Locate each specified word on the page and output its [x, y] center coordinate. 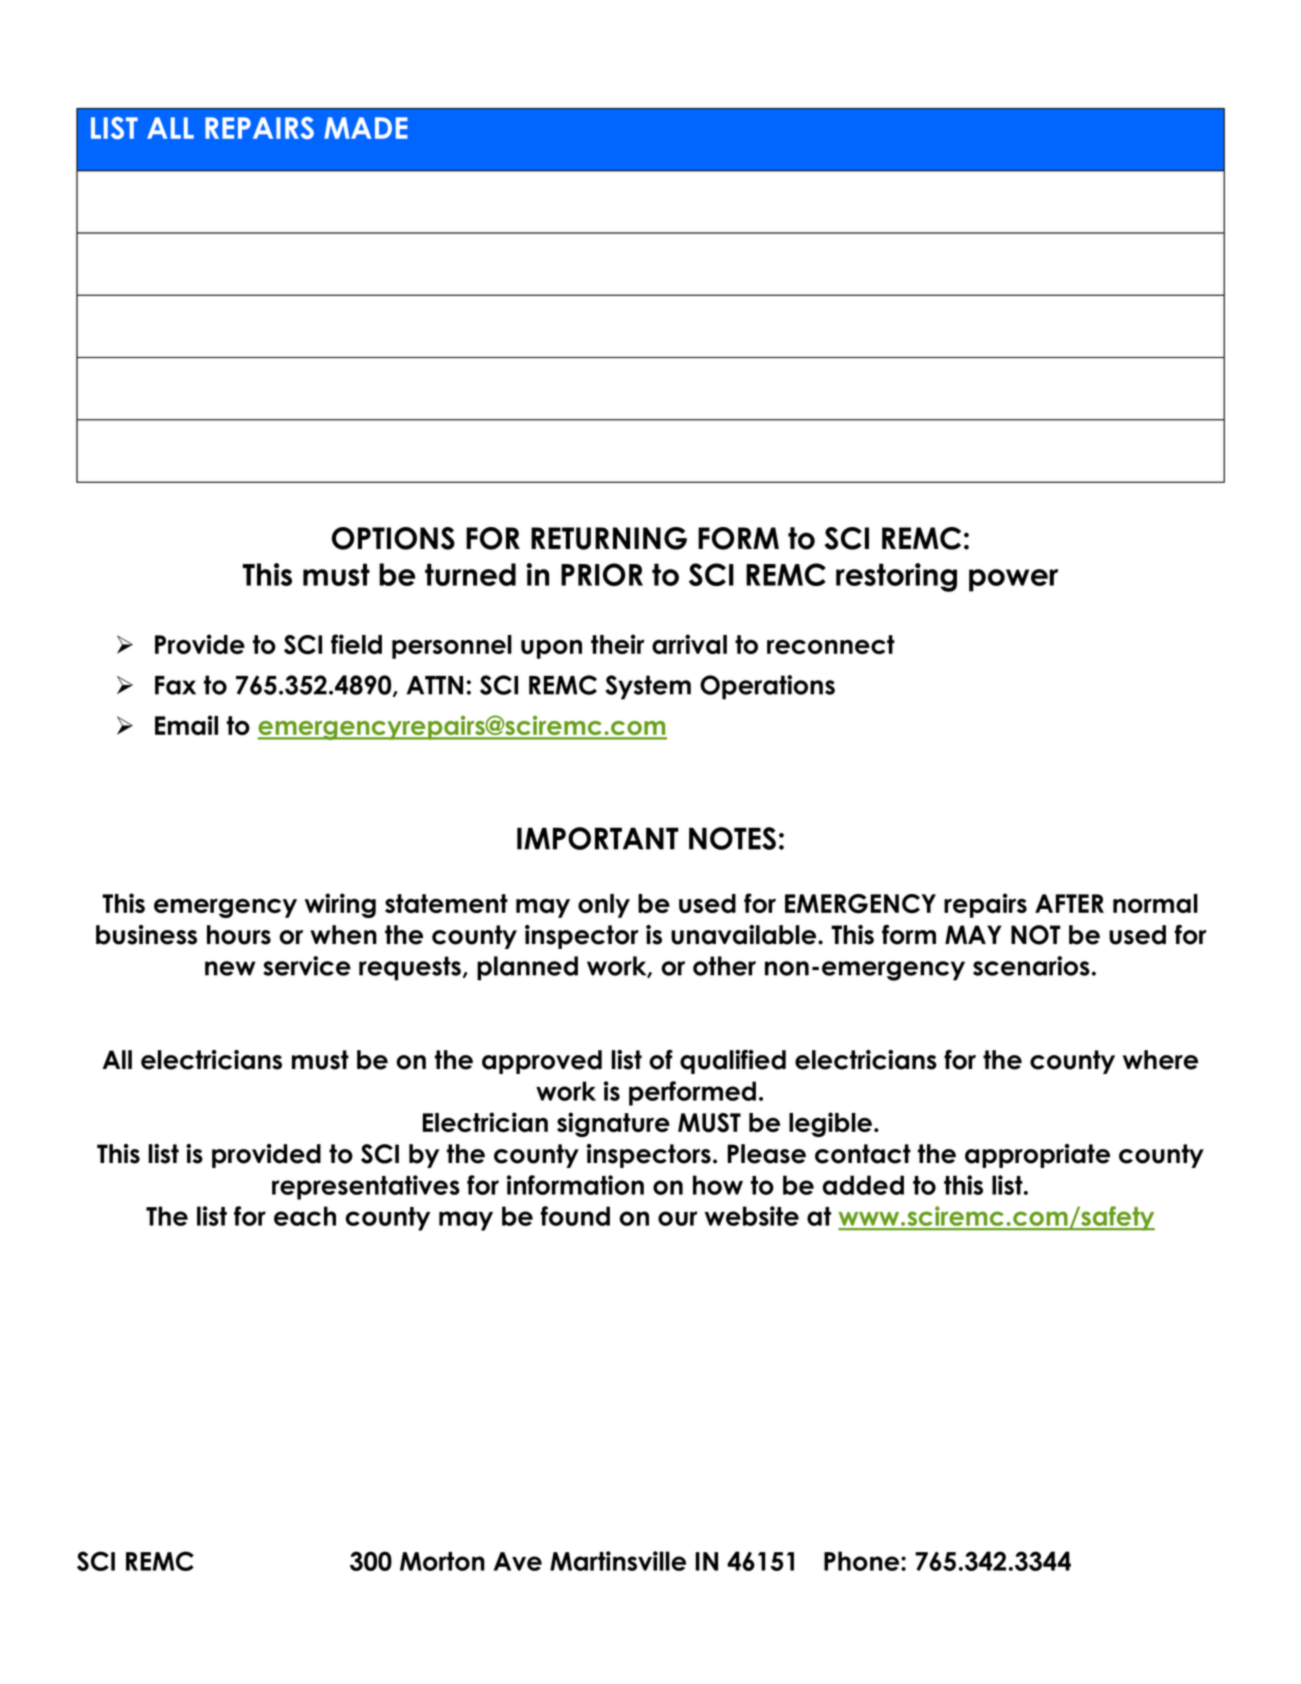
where [1160, 1060]
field [356, 644]
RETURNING [609, 538]
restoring [896, 577]
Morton [442, 1561]
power [1013, 580]
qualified [733, 1062]
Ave [518, 1561]
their [618, 644]
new [230, 968]
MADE [366, 128]
